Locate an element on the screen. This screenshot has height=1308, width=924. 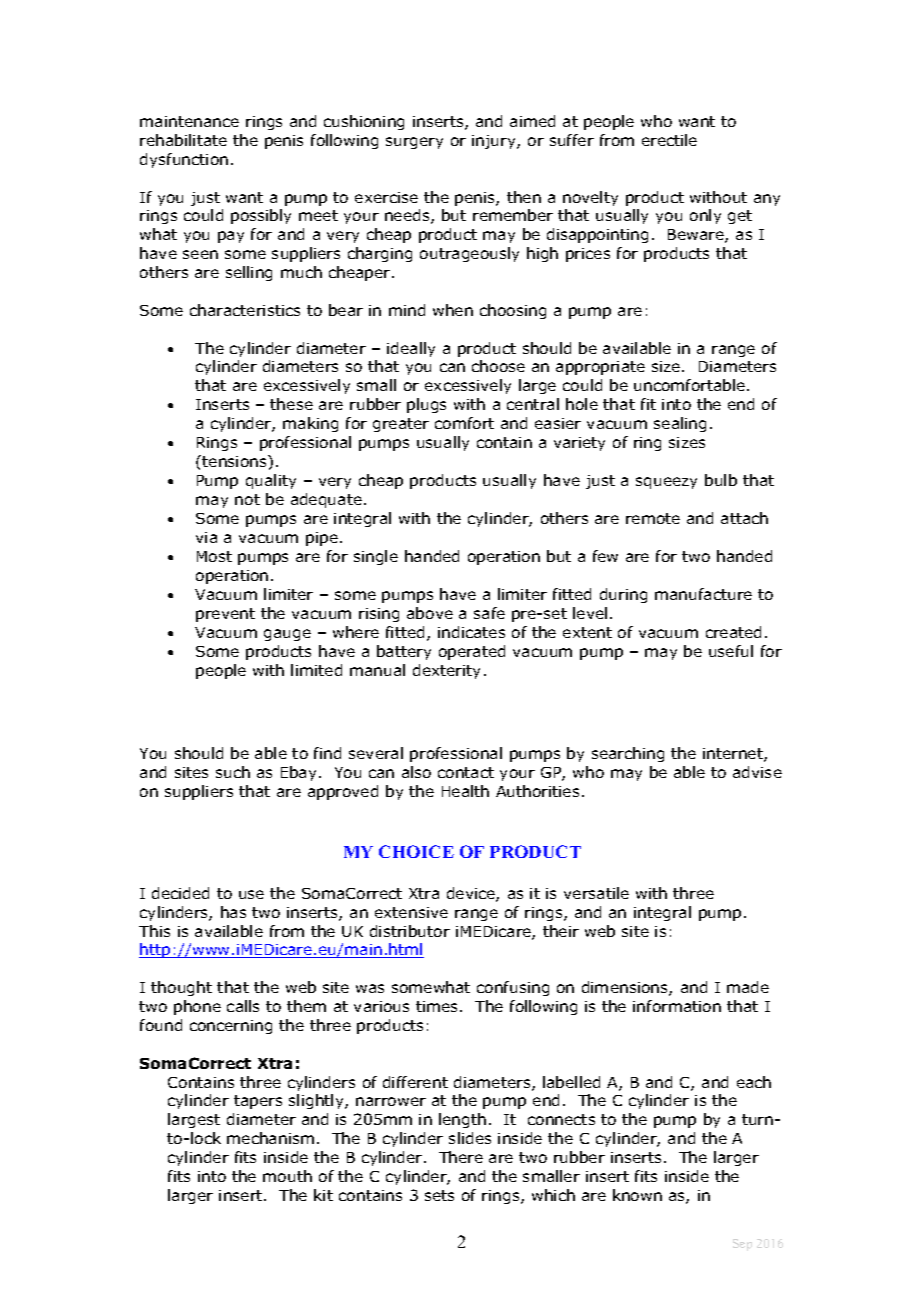
mouth is located at coordinates (287, 1176).
